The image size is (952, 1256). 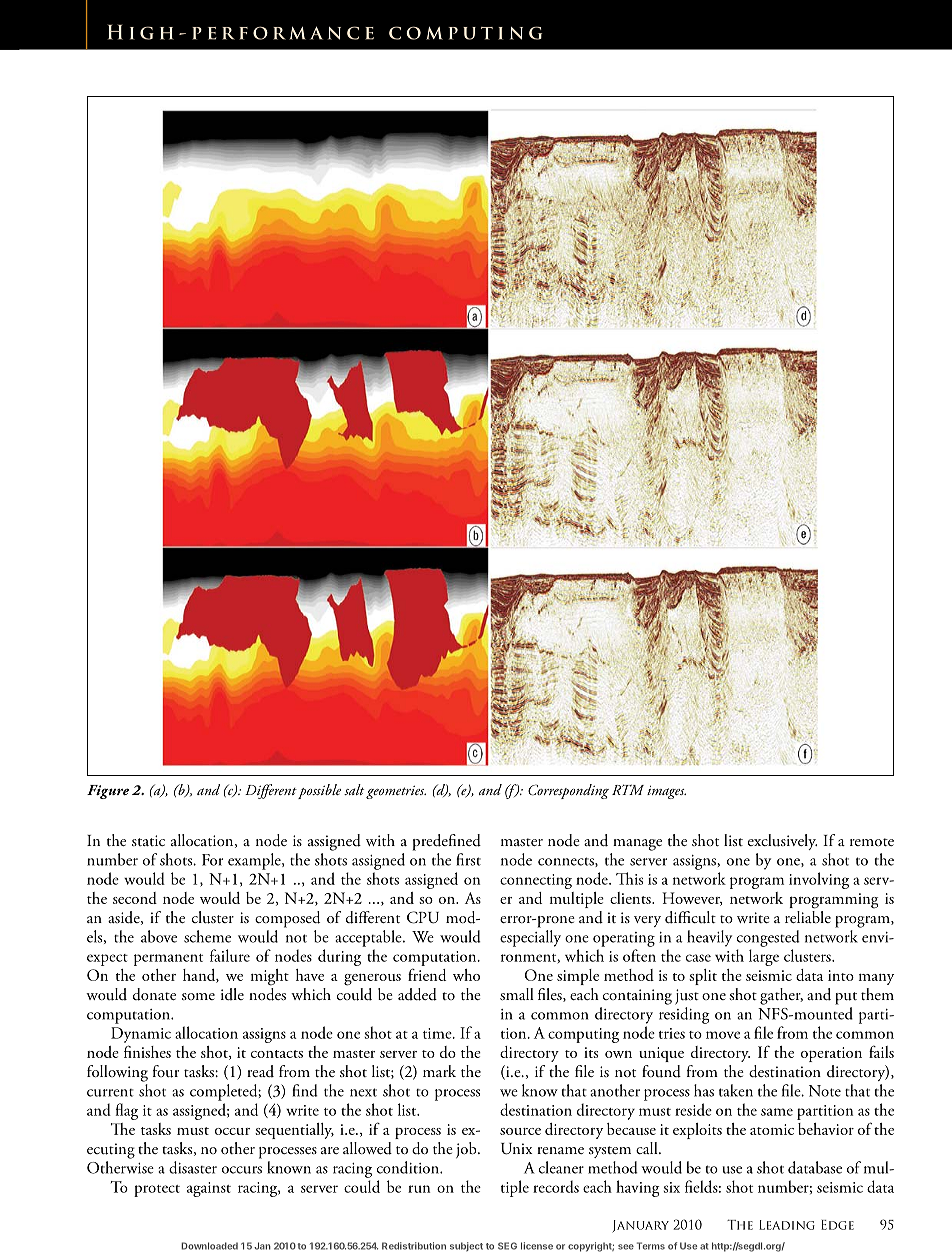 I want to click on atomic, so click(x=772, y=1129).
